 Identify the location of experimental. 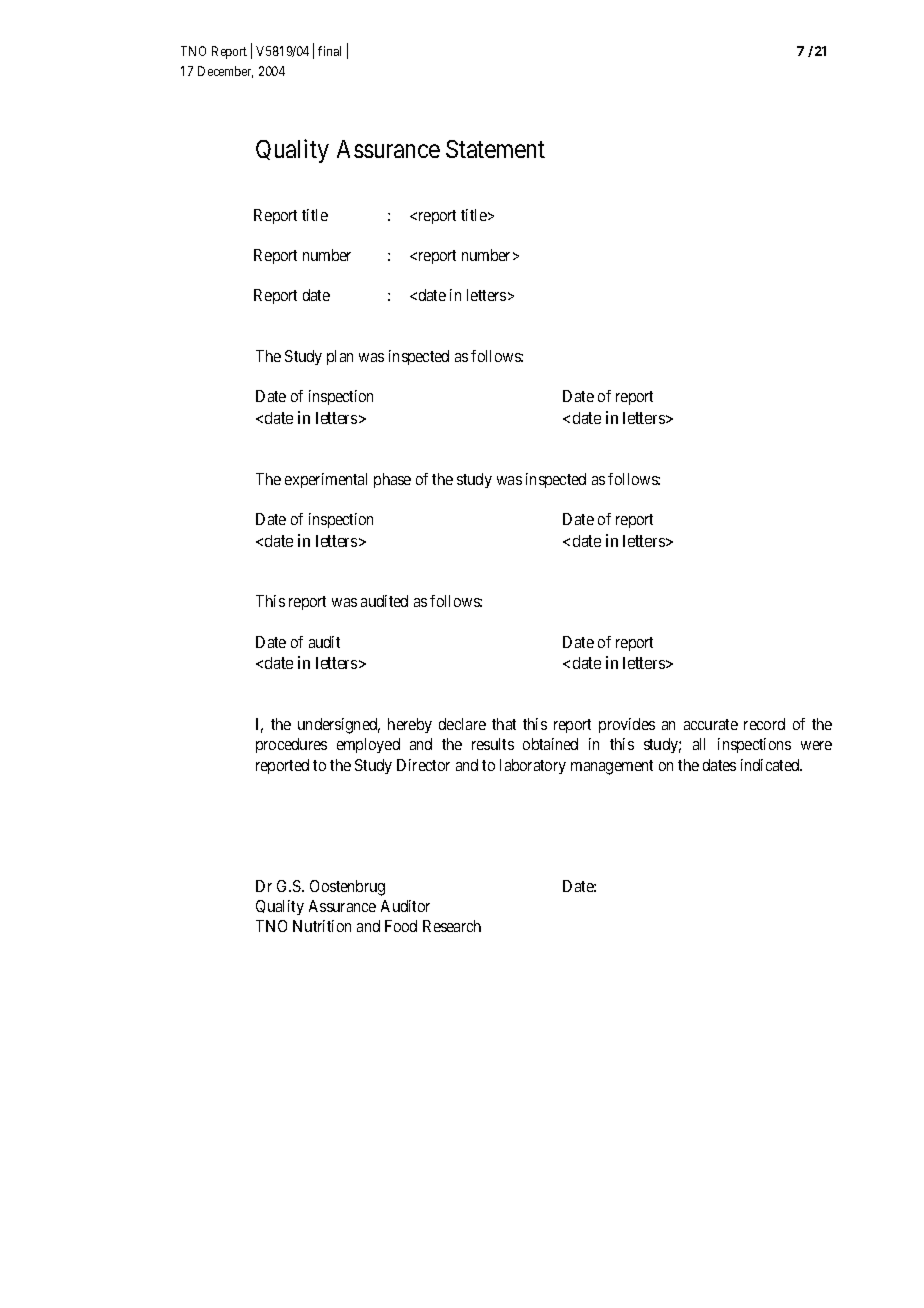
(326, 480).
